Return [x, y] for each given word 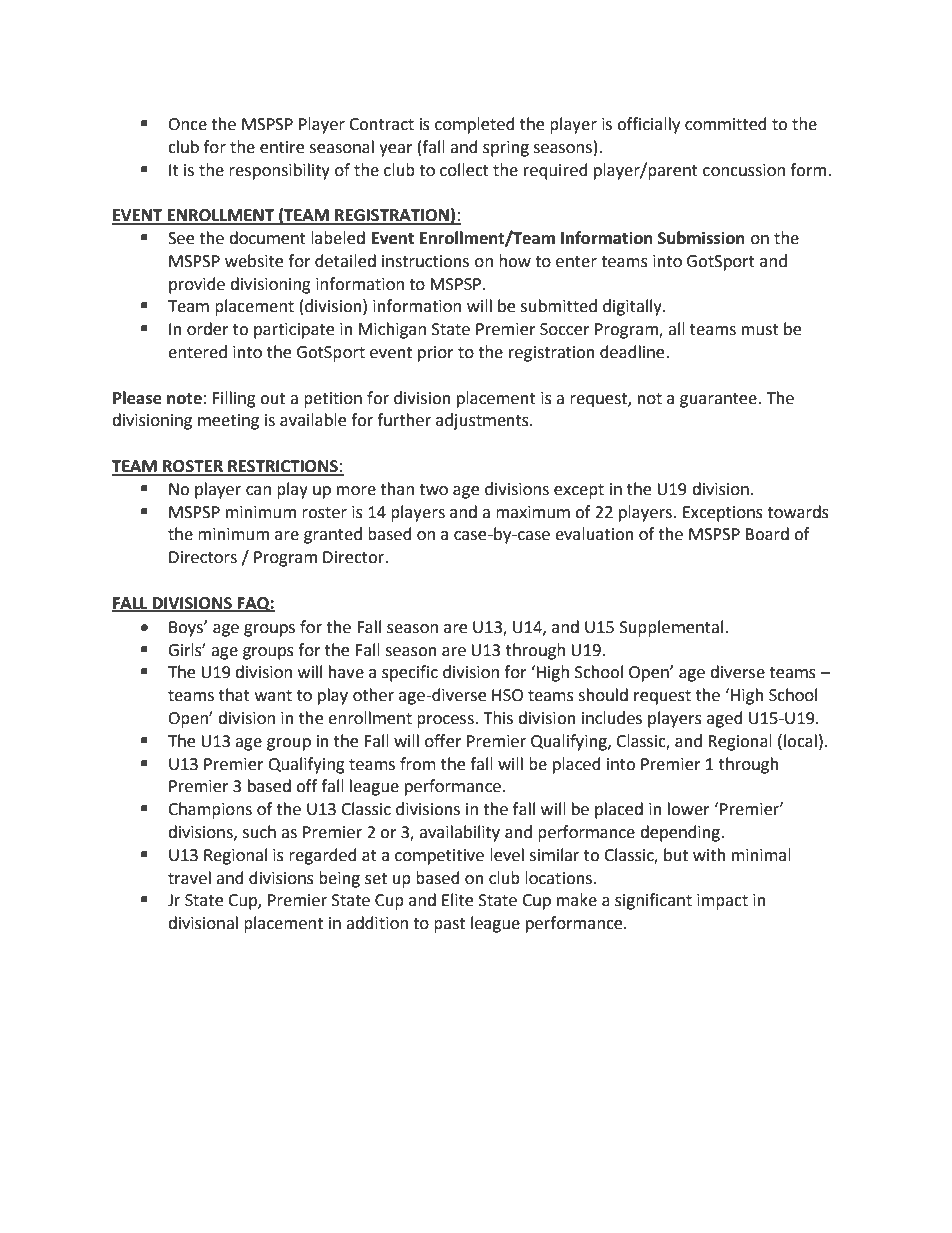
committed [726, 124]
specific [410, 673]
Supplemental [671, 628]
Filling [234, 399]
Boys [187, 629]
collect [464, 170]
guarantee [718, 400]
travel [189, 878]
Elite [457, 900]
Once [187, 124]
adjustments [483, 421]
